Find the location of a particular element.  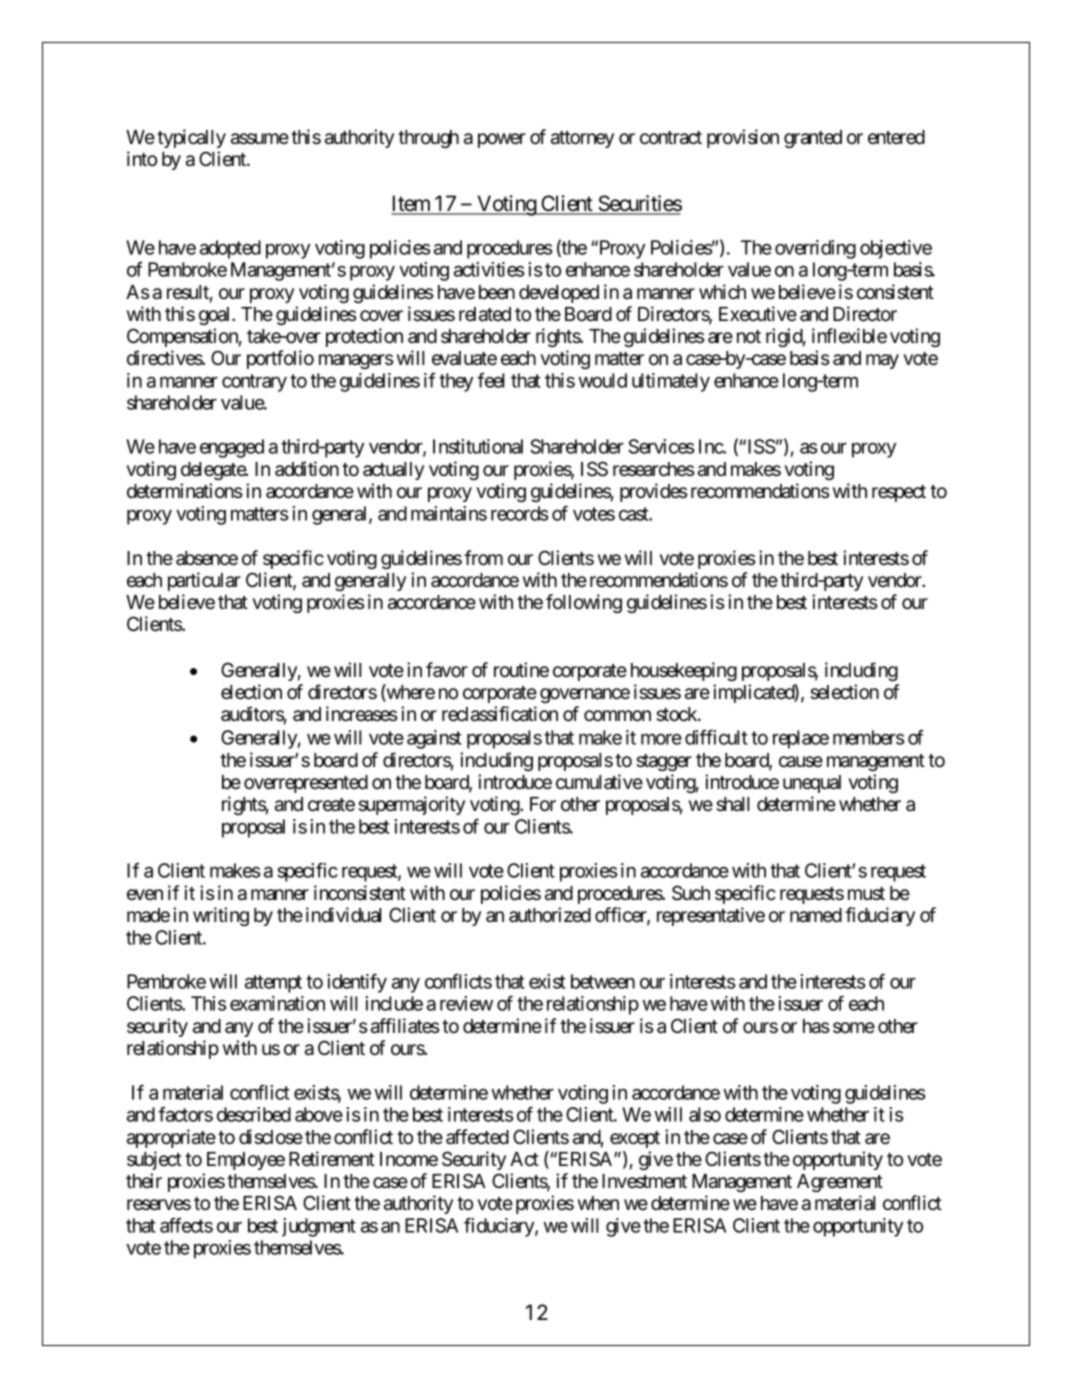

granted is located at coordinates (813, 139).
